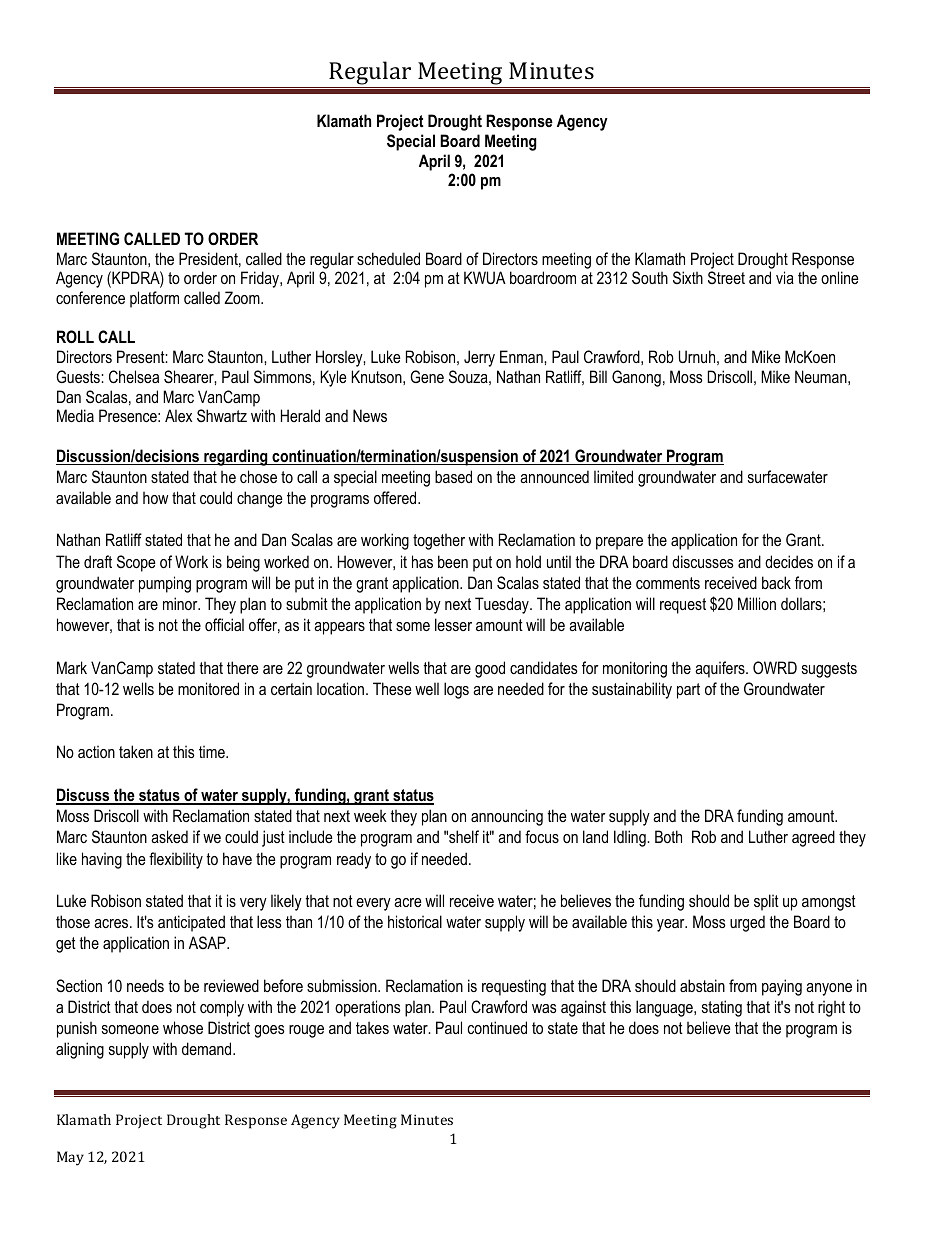  I want to click on part, so click(688, 691).
